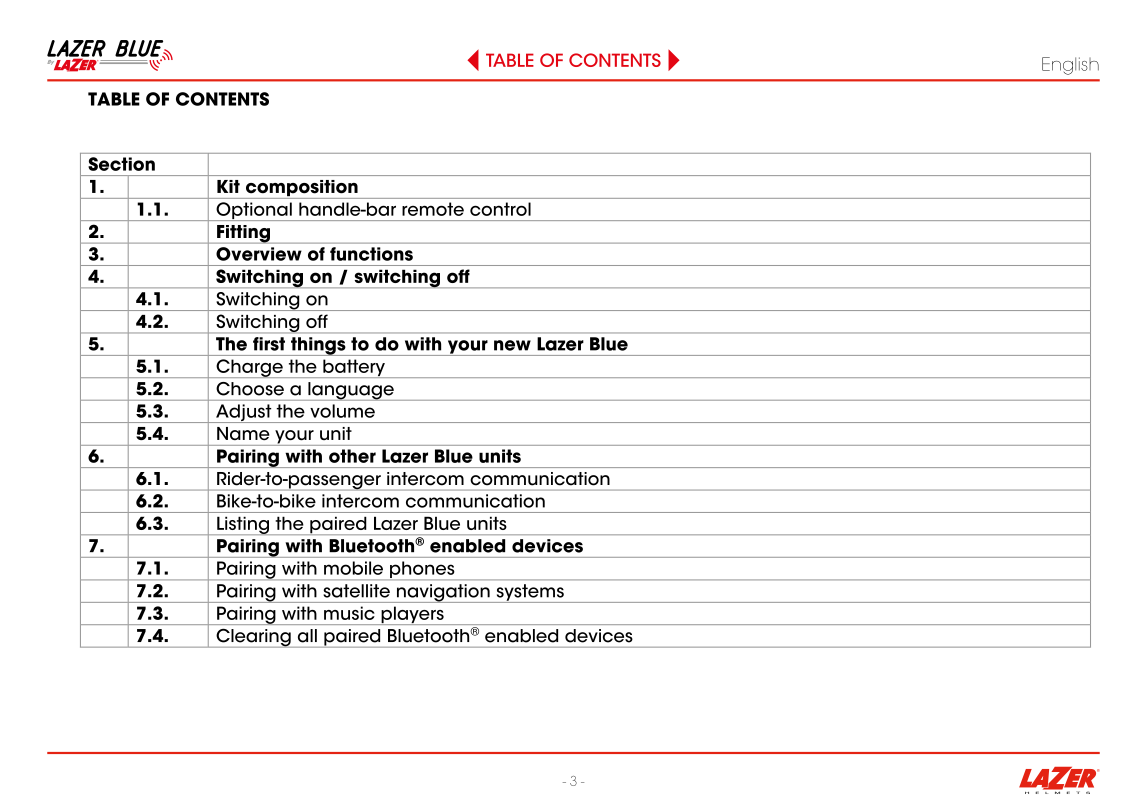  I want to click on other, so click(352, 456).
